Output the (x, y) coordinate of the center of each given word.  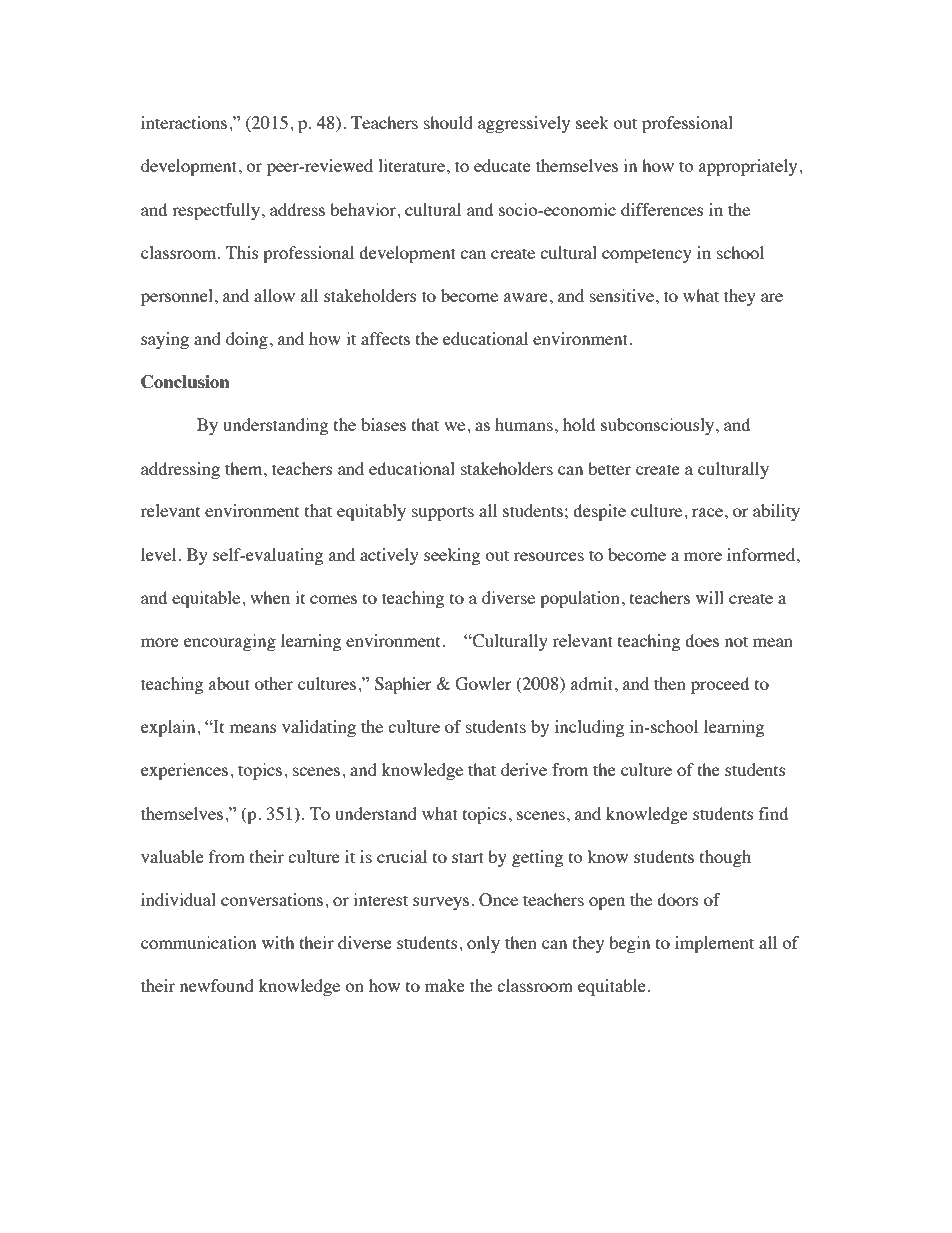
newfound (217, 985)
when (270, 597)
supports (443, 513)
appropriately (749, 167)
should (448, 122)
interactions (185, 122)
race (707, 512)
